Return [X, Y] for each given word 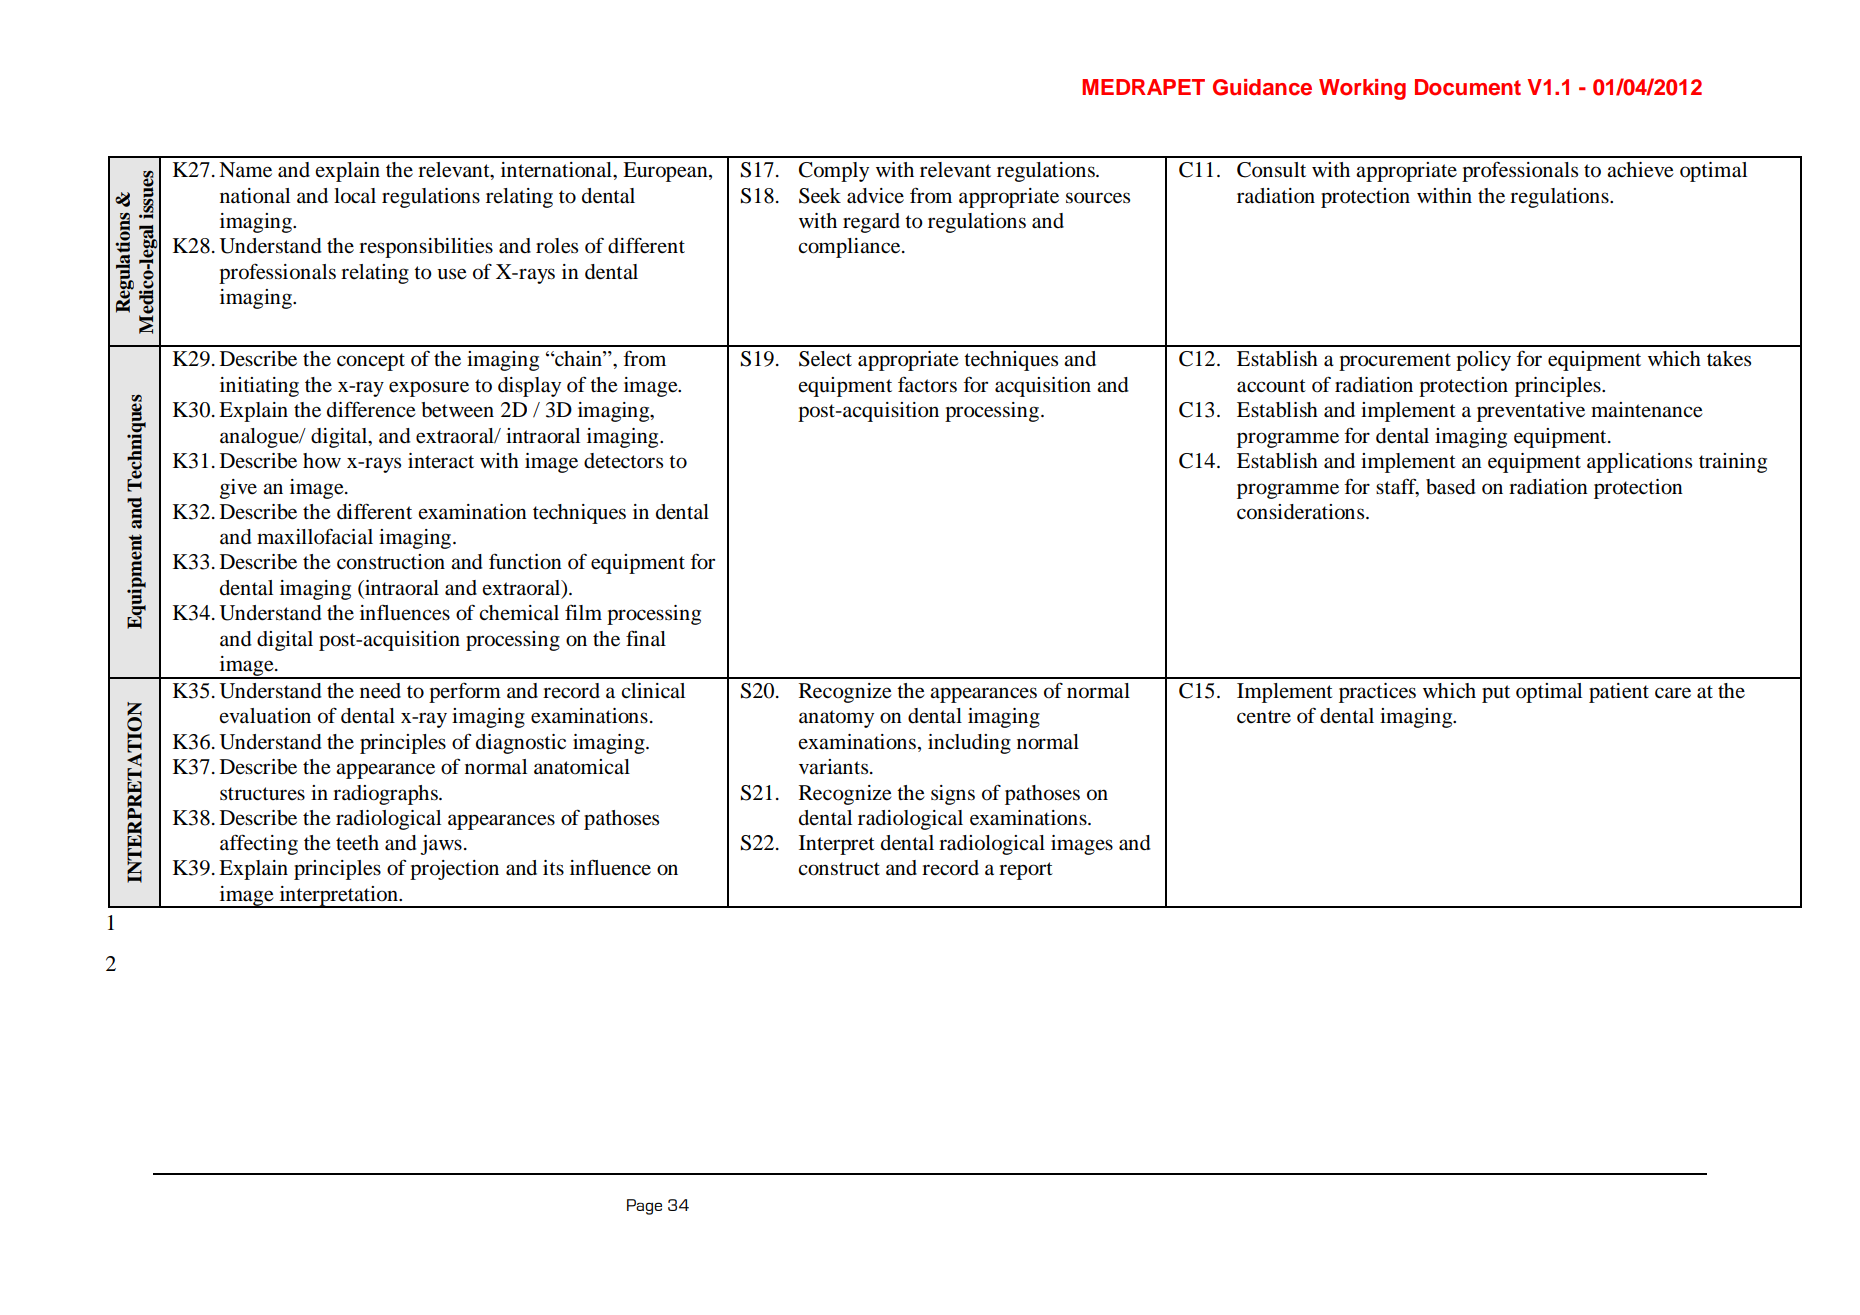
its [553, 867]
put [1496, 694]
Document [1468, 87]
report [1026, 871]
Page [644, 1207]
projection [454, 870]
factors [927, 384]
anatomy [836, 719]
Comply [834, 172]
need [380, 691]
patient [1619, 693]
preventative [1531, 412]
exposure [429, 389]
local [355, 196]
